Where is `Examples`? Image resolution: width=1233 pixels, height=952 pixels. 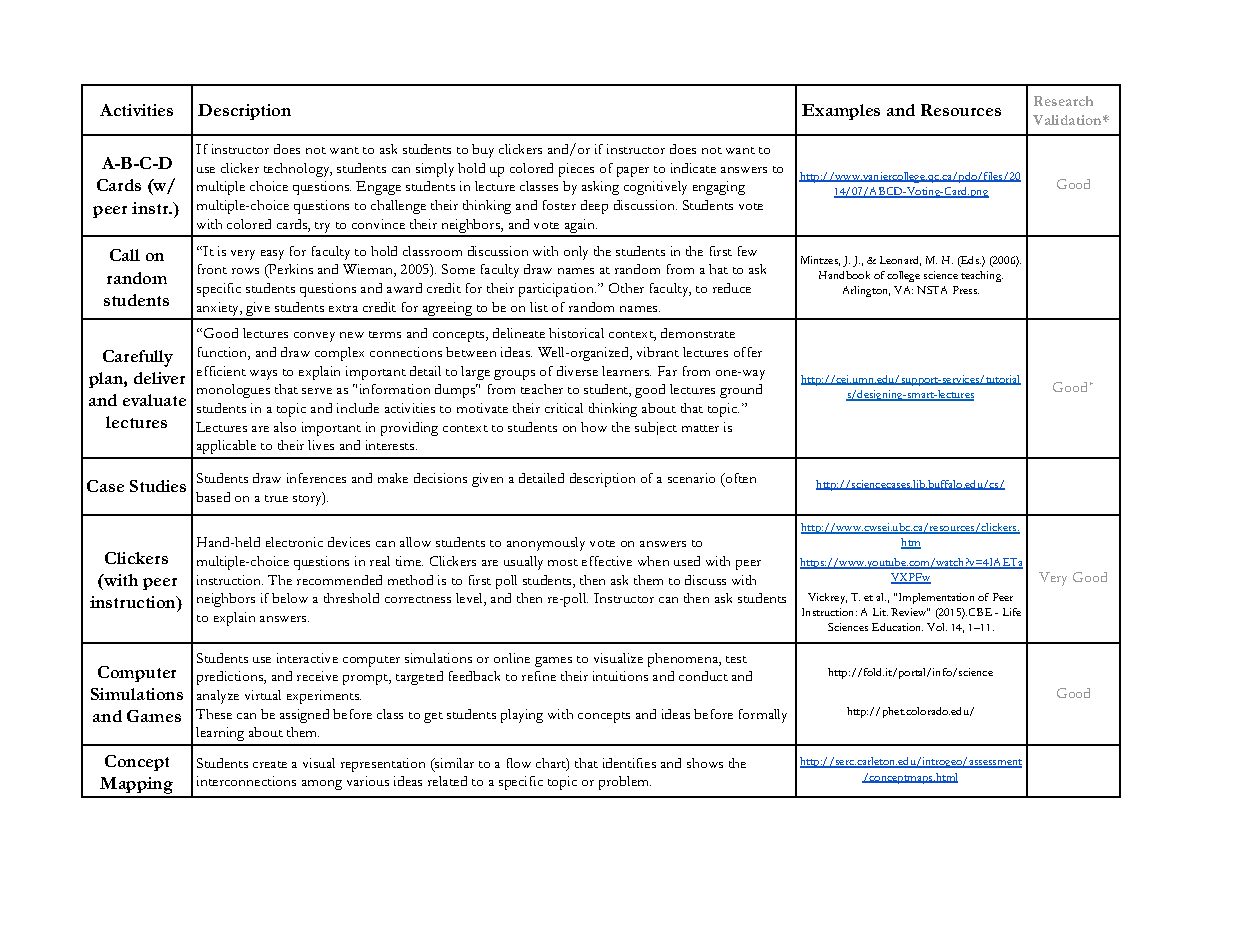 Examples is located at coordinates (841, 112).
